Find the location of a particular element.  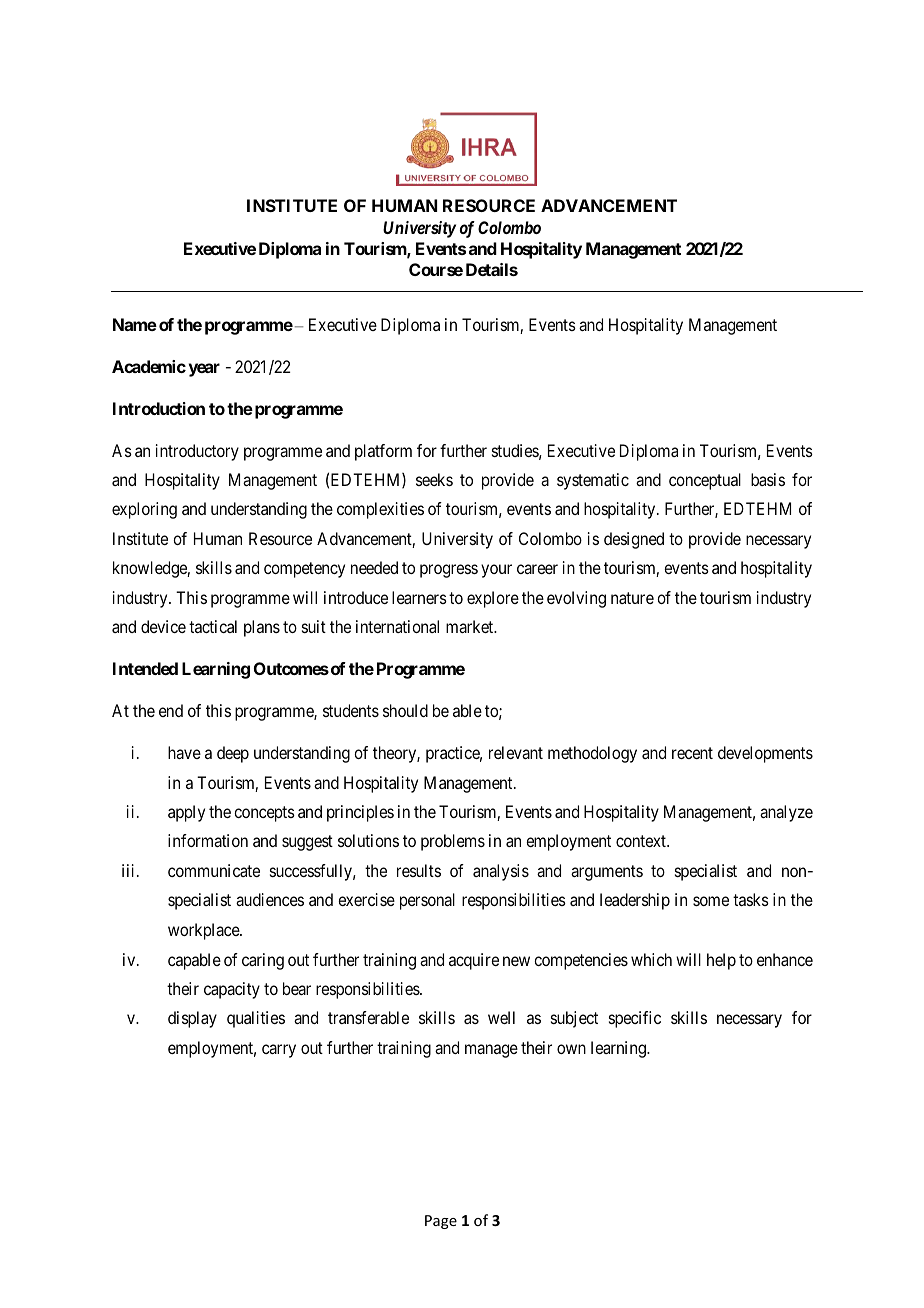

recent is located at coordinates (692, 753).
